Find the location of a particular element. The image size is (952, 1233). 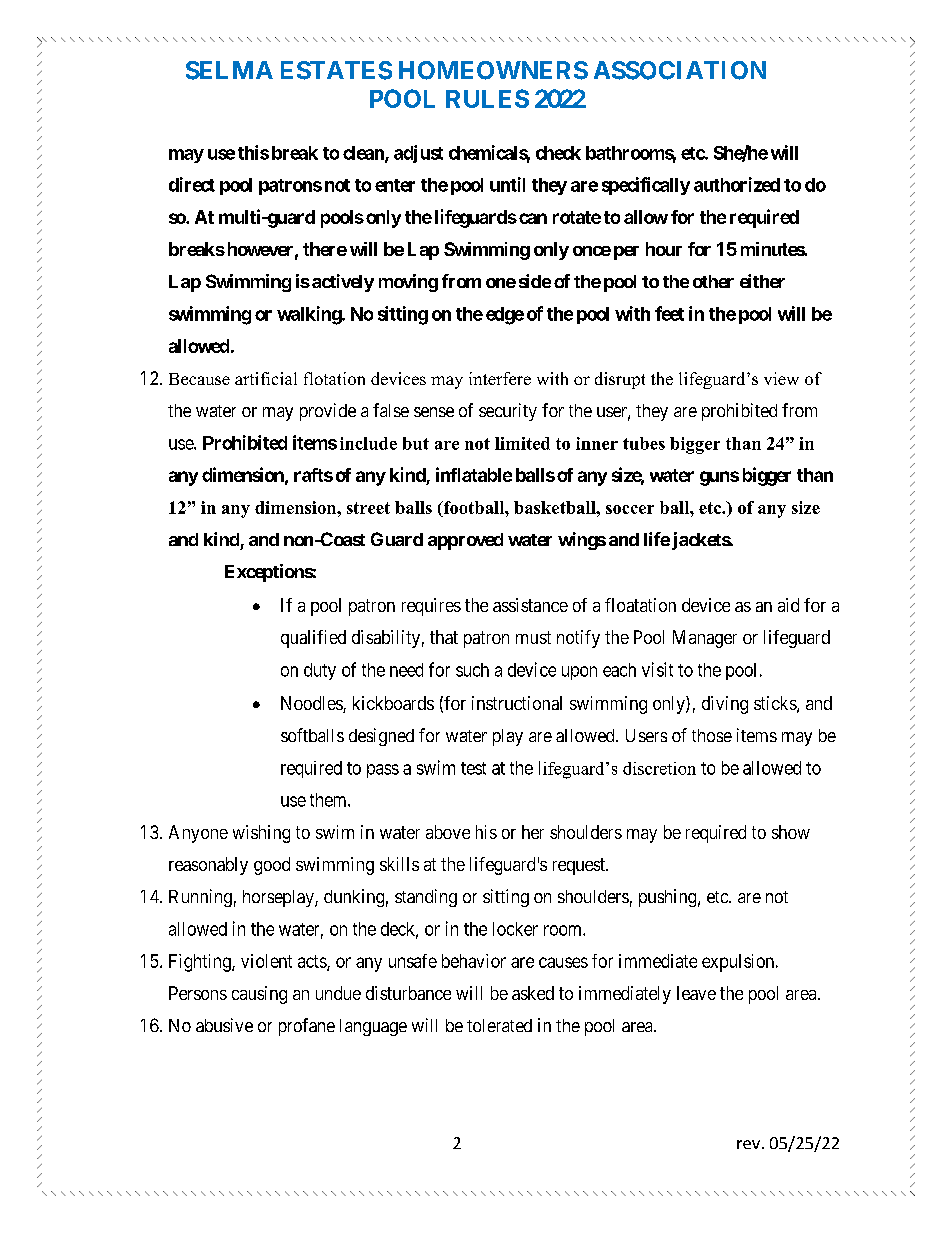

view is located at coordinates (781, 378).
